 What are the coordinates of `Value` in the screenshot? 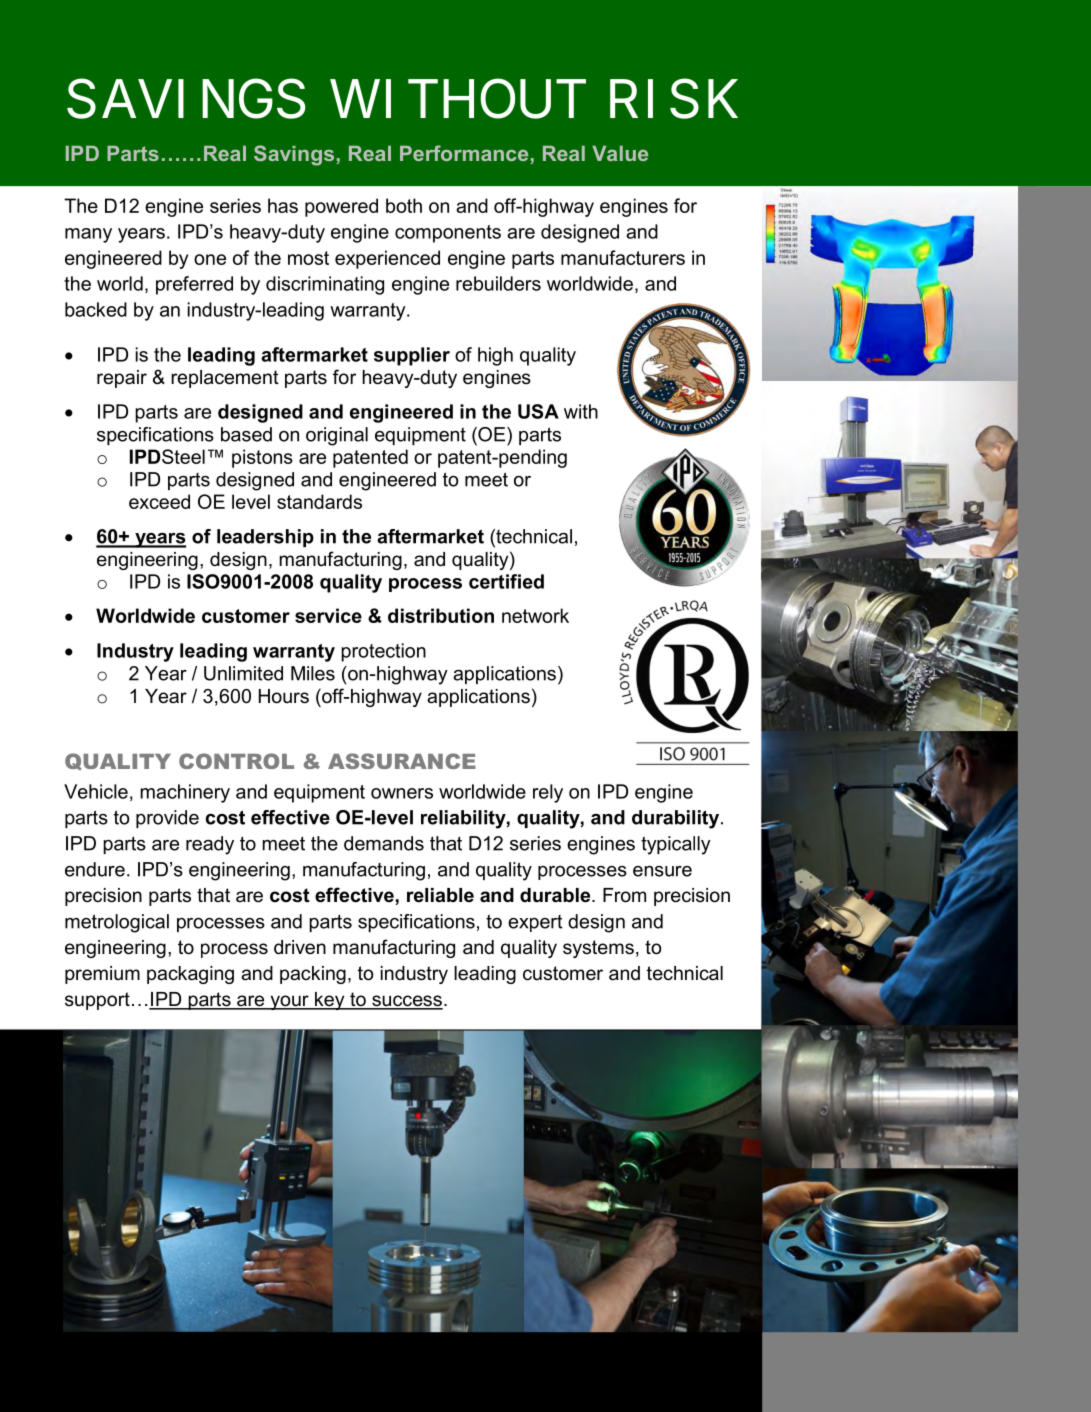 It's located at (620, 153).
